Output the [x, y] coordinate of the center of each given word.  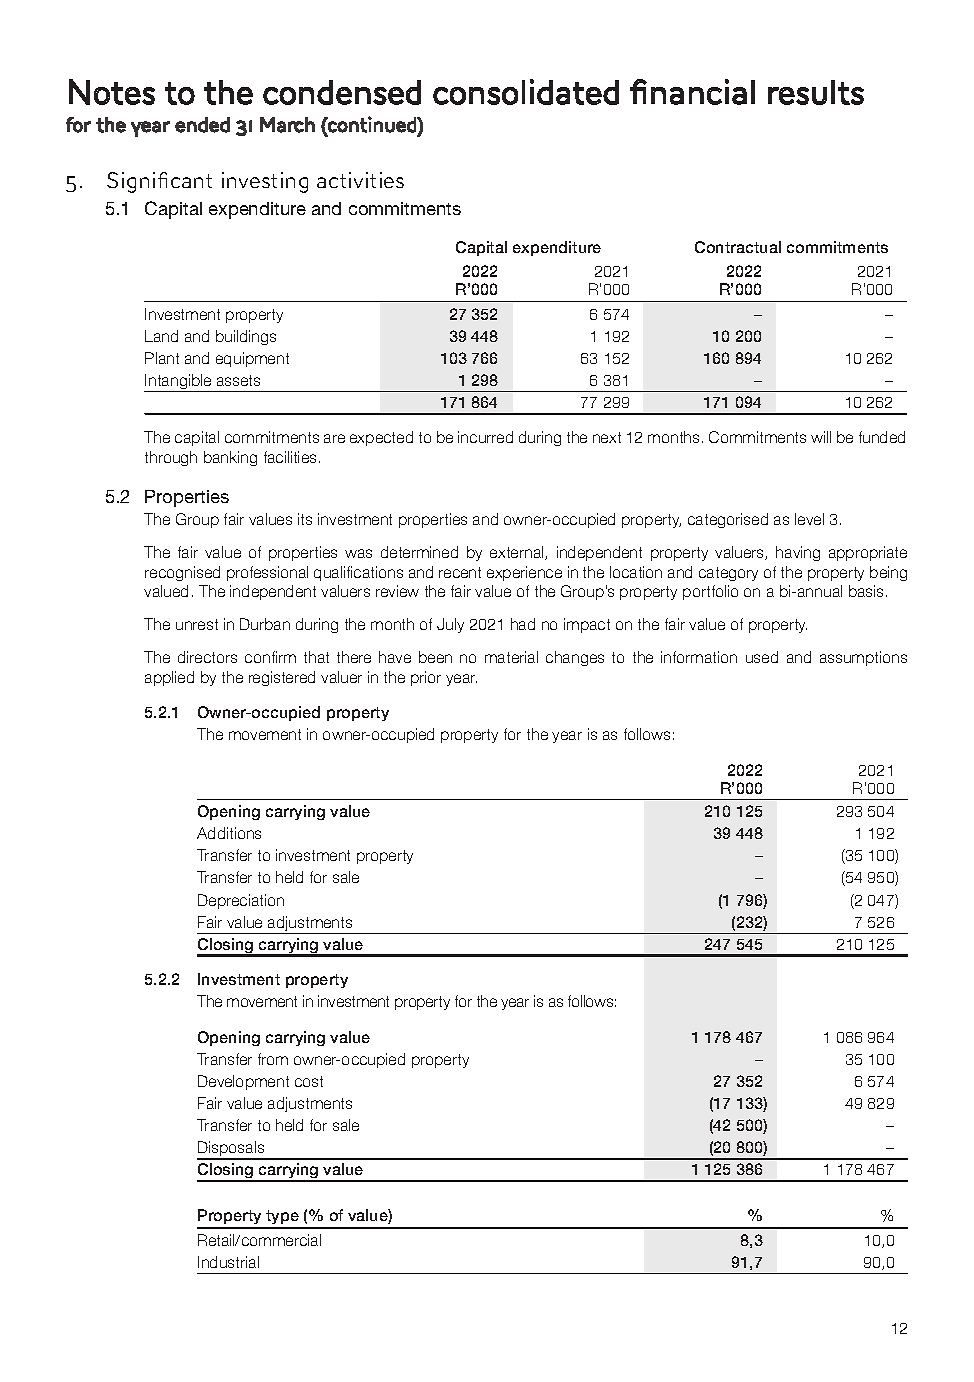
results [816, 92]
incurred [485, 437]
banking [230, 458]
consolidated [526, 92]
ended [202, 125]
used [762, 657]
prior [426, 678]
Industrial [228, 1262]
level [809, 519]
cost [309, 1081]
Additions [229, 833]
